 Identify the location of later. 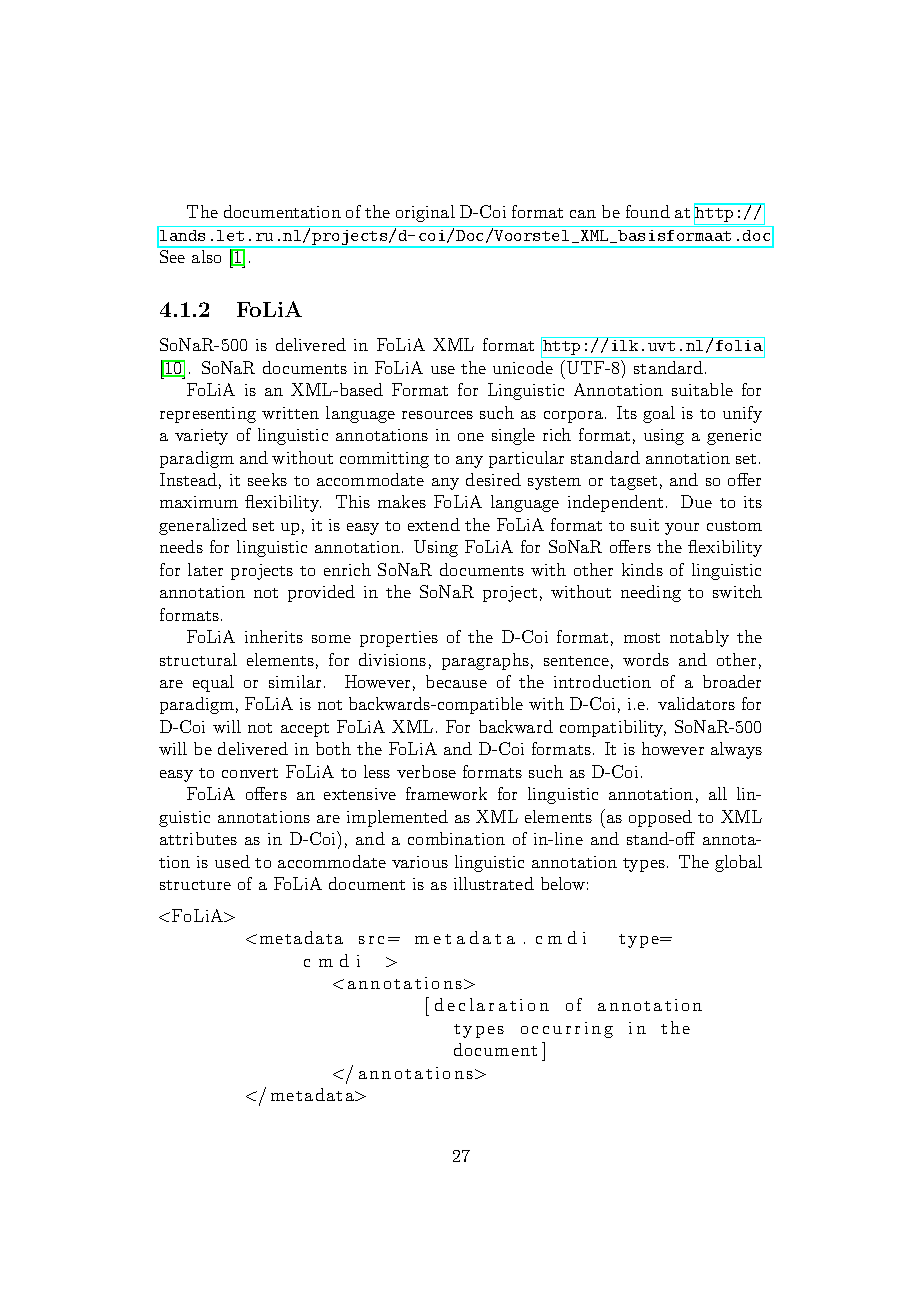
(205, 569).
